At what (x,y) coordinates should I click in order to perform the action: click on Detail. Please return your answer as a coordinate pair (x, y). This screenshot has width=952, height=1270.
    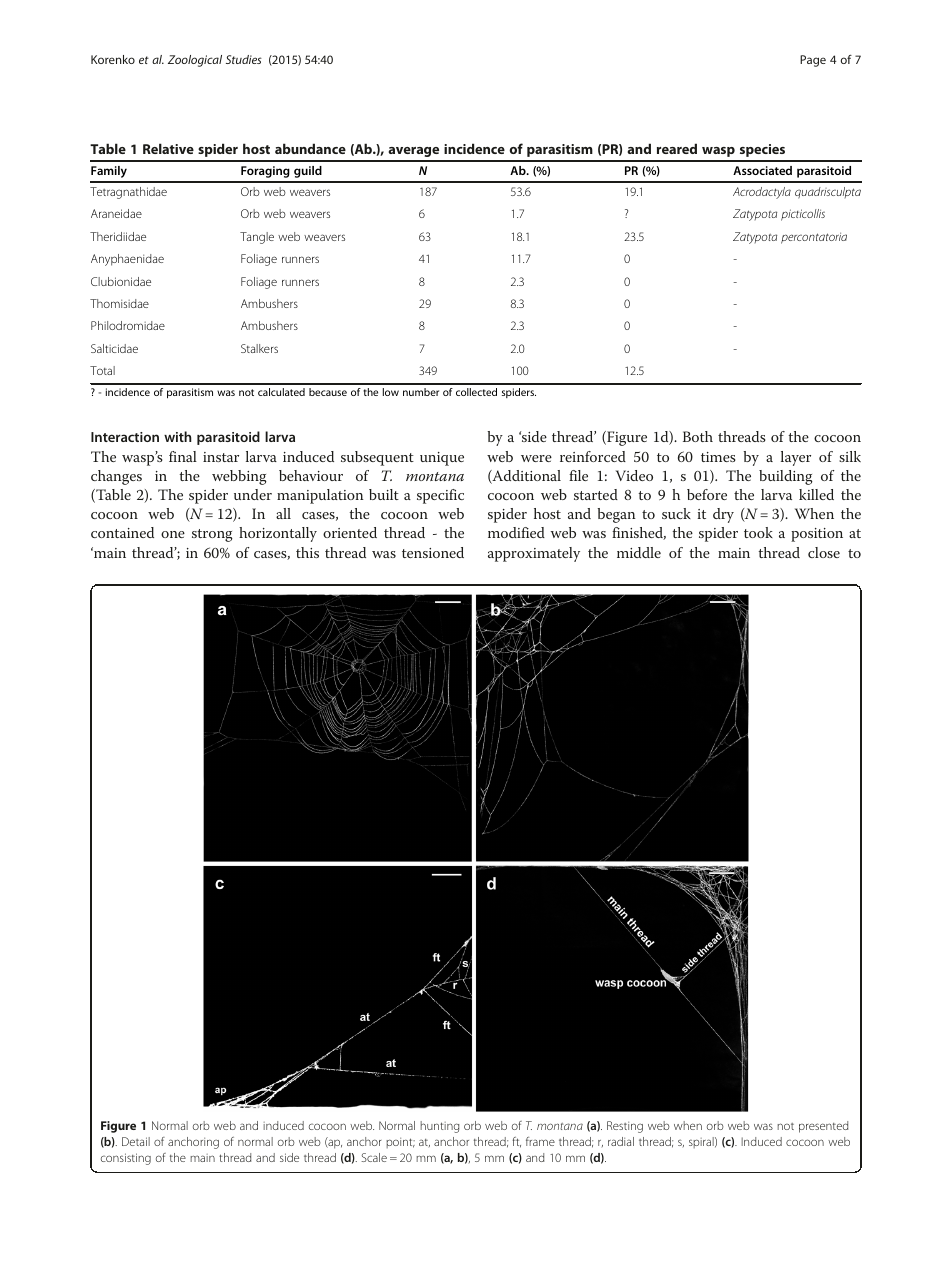
    Looking at the image, I should click on (136, 1141).
